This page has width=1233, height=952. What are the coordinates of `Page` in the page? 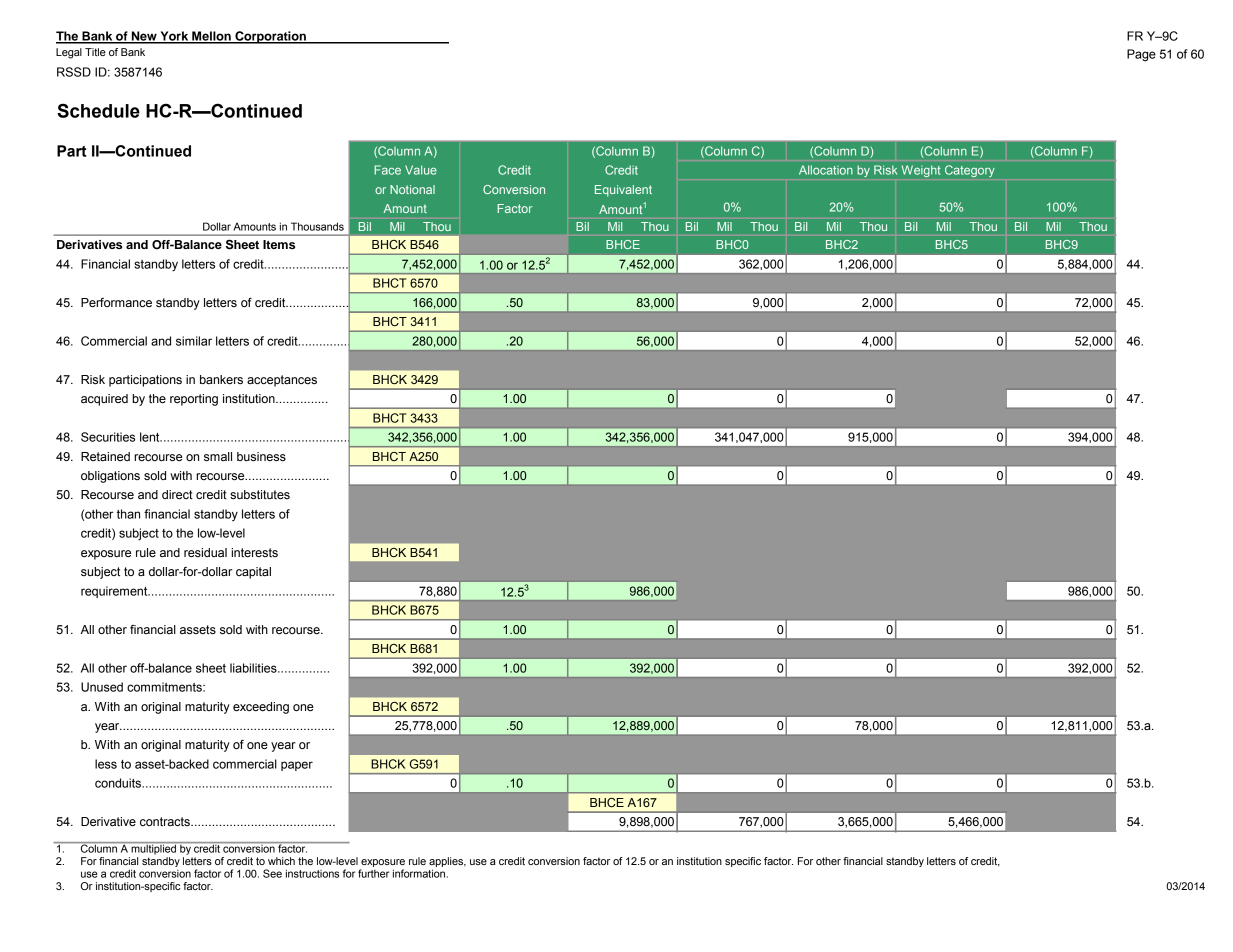 It's located at (1141, 55).
